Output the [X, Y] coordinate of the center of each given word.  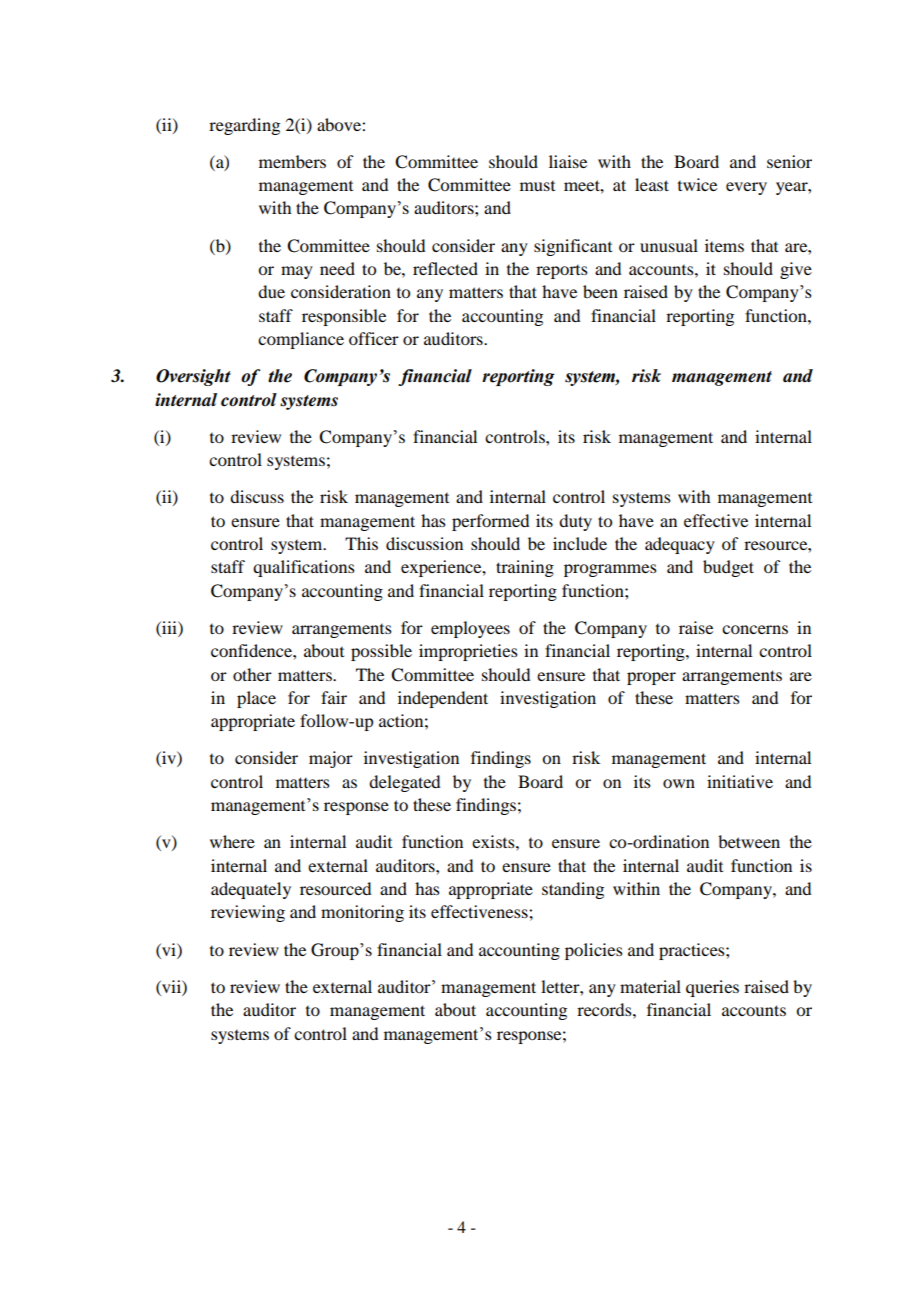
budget [728, 568]
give [796, 270]
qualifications [304, 568]
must [537, 186]
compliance [301, 340]
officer [374, 338]
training [525, 568]
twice [697, 184]
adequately [251, 890]
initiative [740, 781]
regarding [244, 126]
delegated [404, 783]
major [331, 759]
